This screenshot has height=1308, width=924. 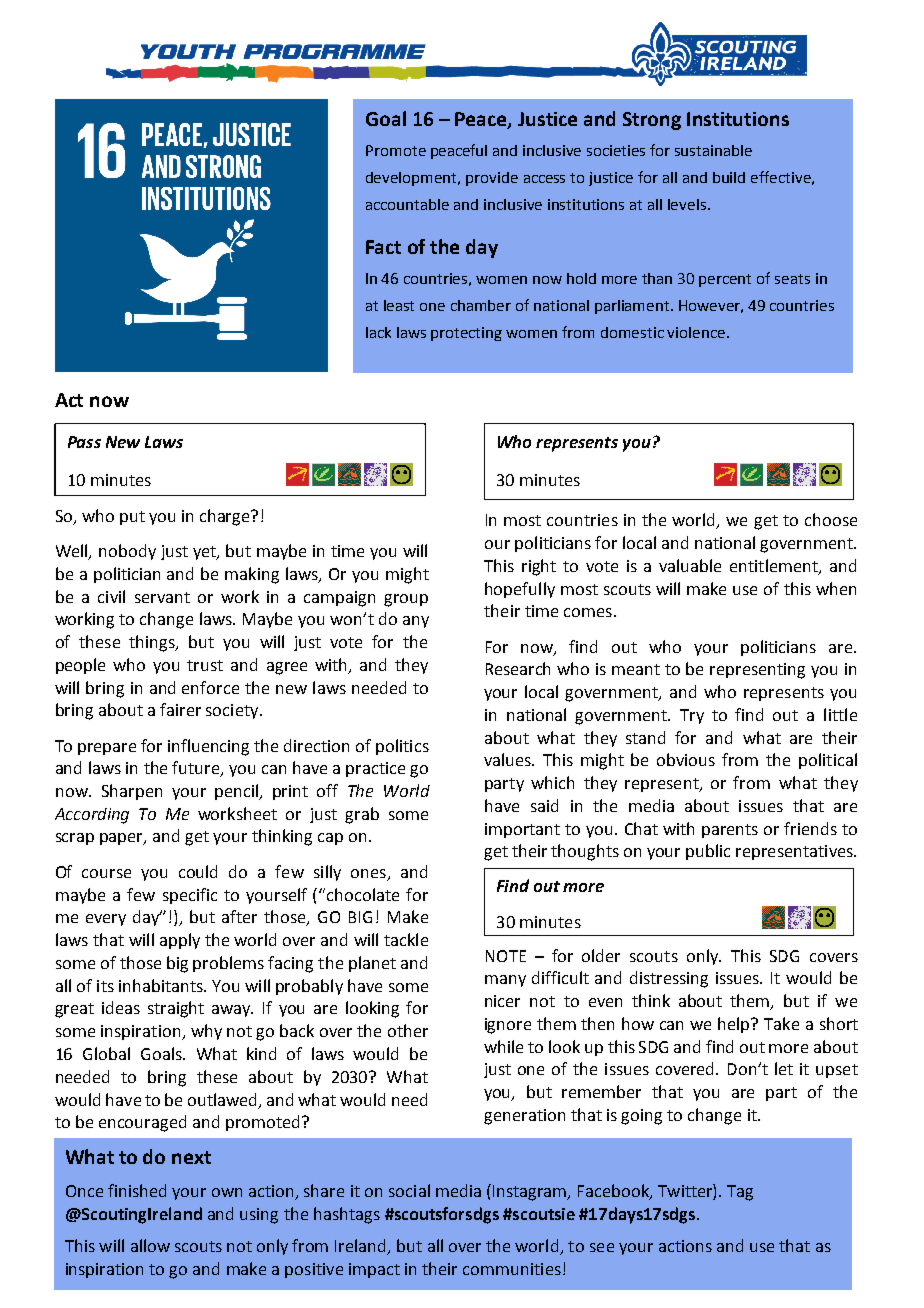 What do you see at coordinates (408, 1030) in the screenshot?
I see `other` at bounding box center [408, 1030].
